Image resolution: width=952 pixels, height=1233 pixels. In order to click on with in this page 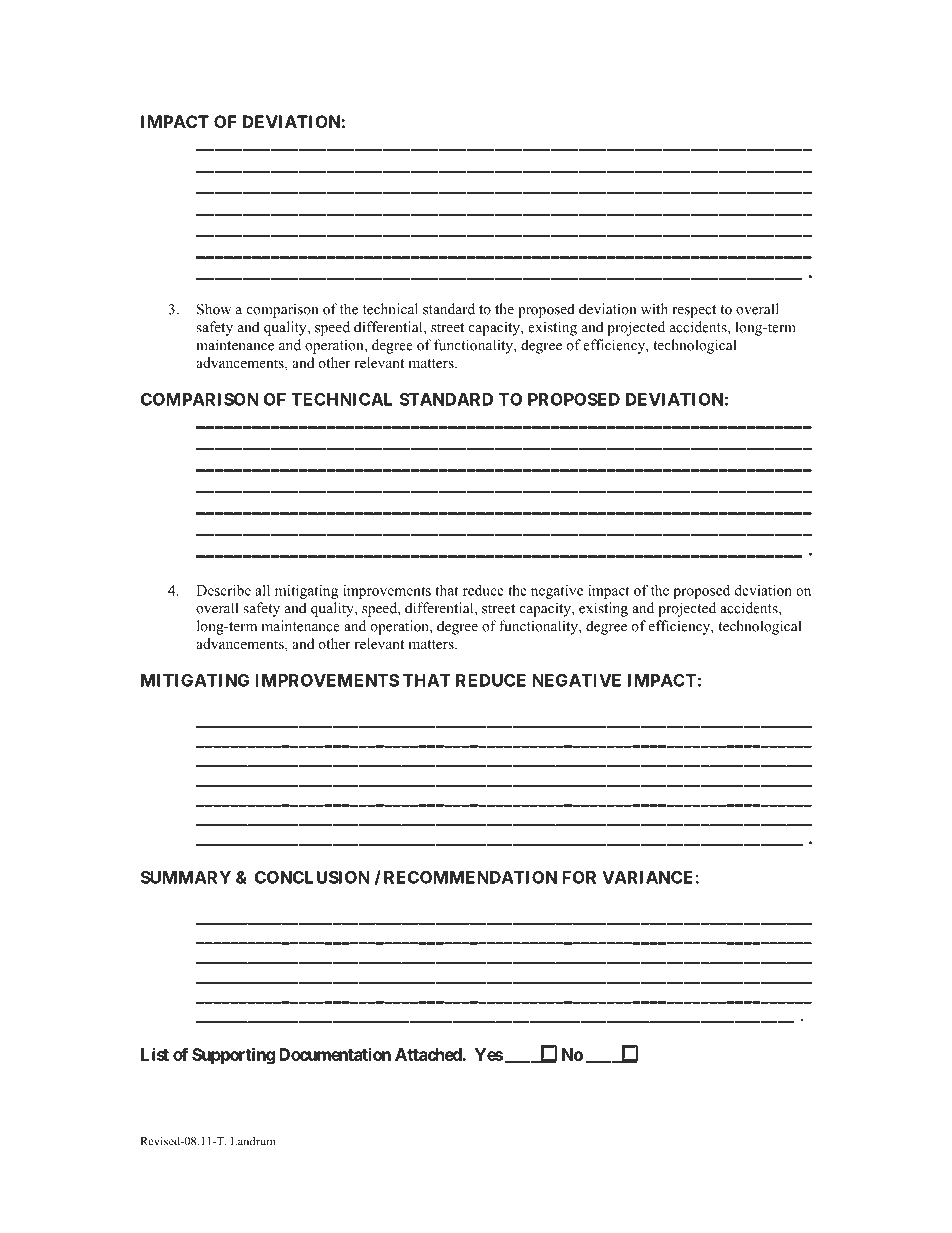, I will do `click(654, 309)`.
